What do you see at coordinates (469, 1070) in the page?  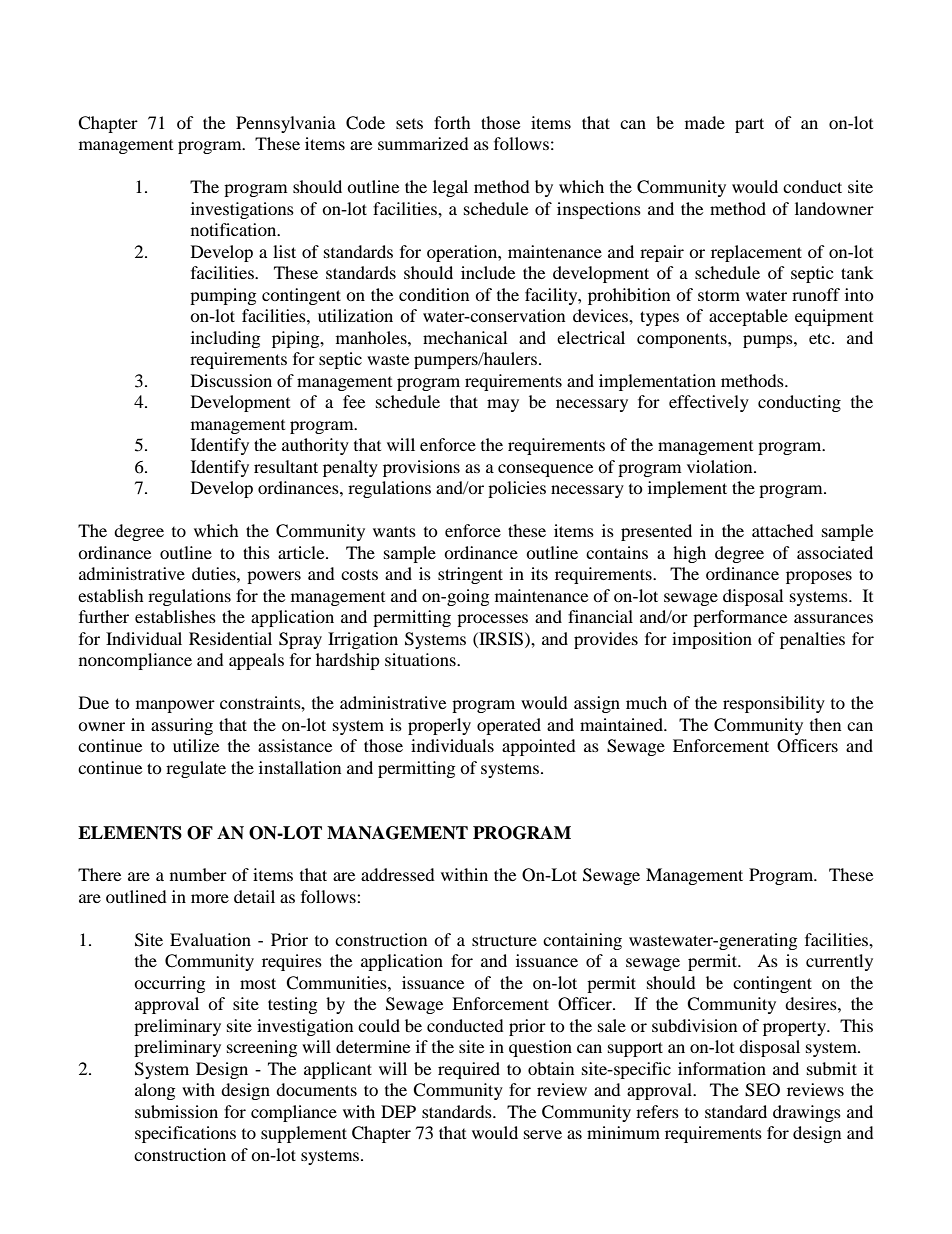 I see `required` at bounding box center [469, 1070].
